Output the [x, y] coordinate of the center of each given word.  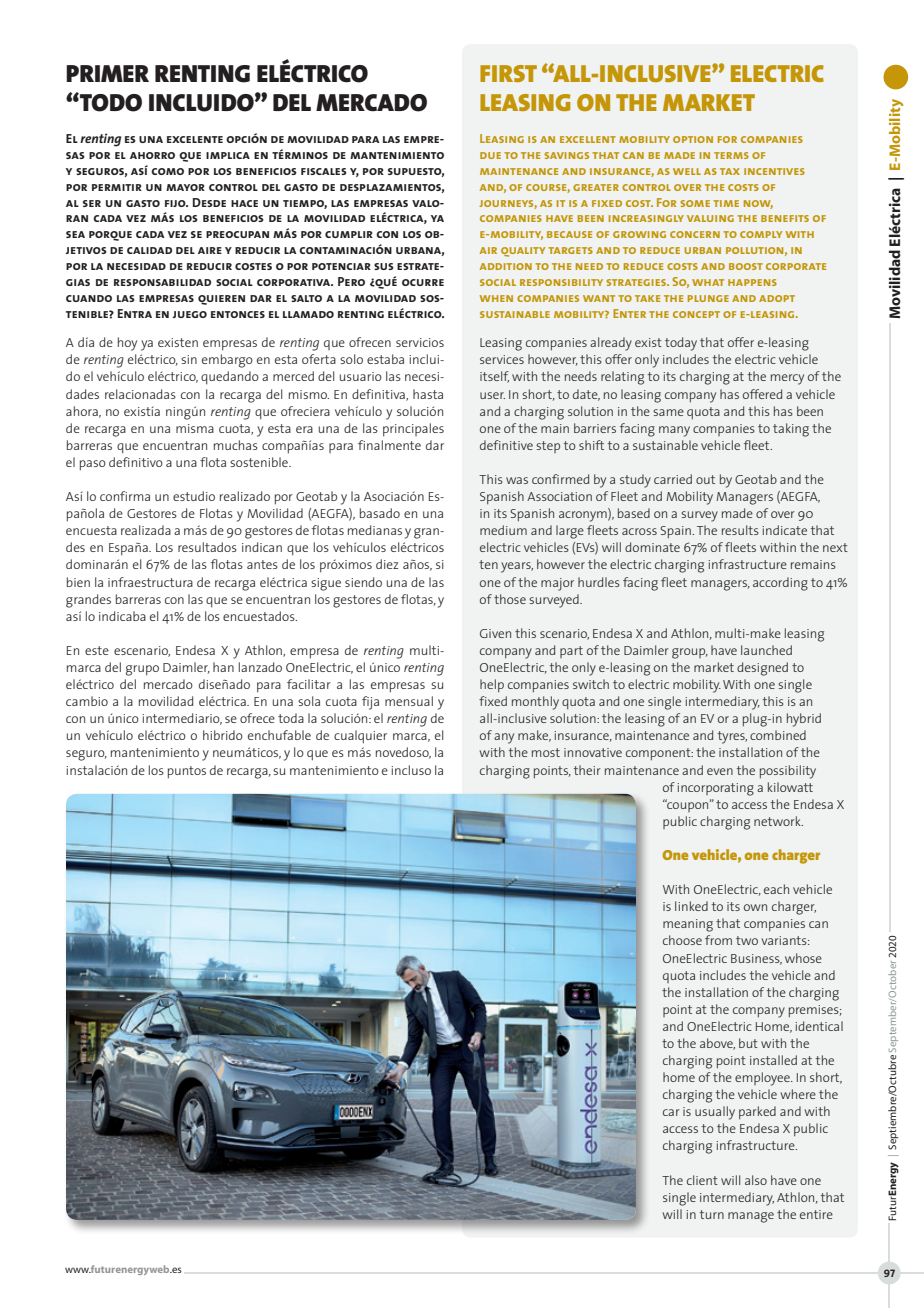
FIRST [508, 73]
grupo [142, 670]
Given [495, 633]
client [702, 1180]
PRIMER [107, 73]
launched [766, 650]
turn [712, 1214]
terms [731, 155]
